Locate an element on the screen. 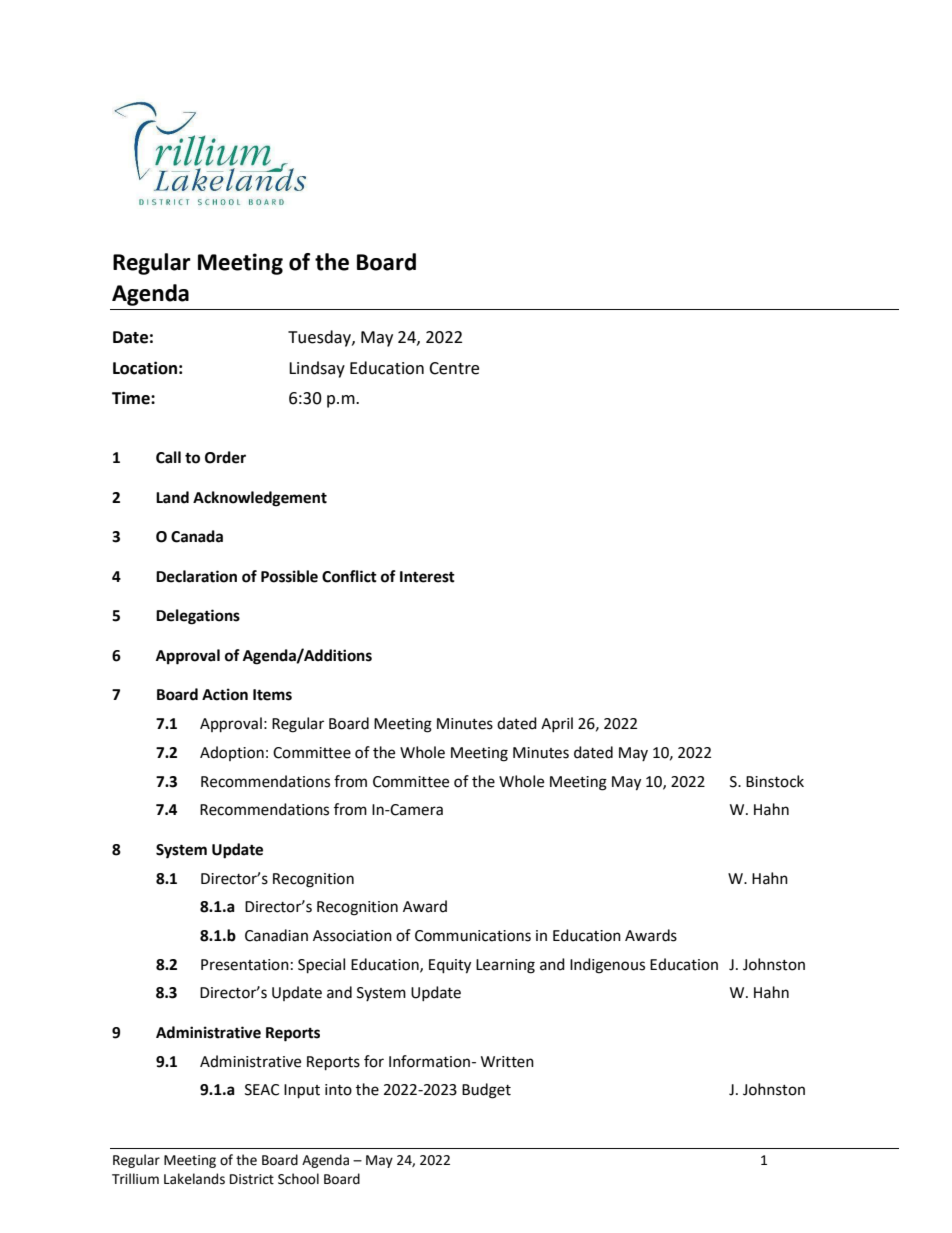  April is located at coordinates (557, 724).
